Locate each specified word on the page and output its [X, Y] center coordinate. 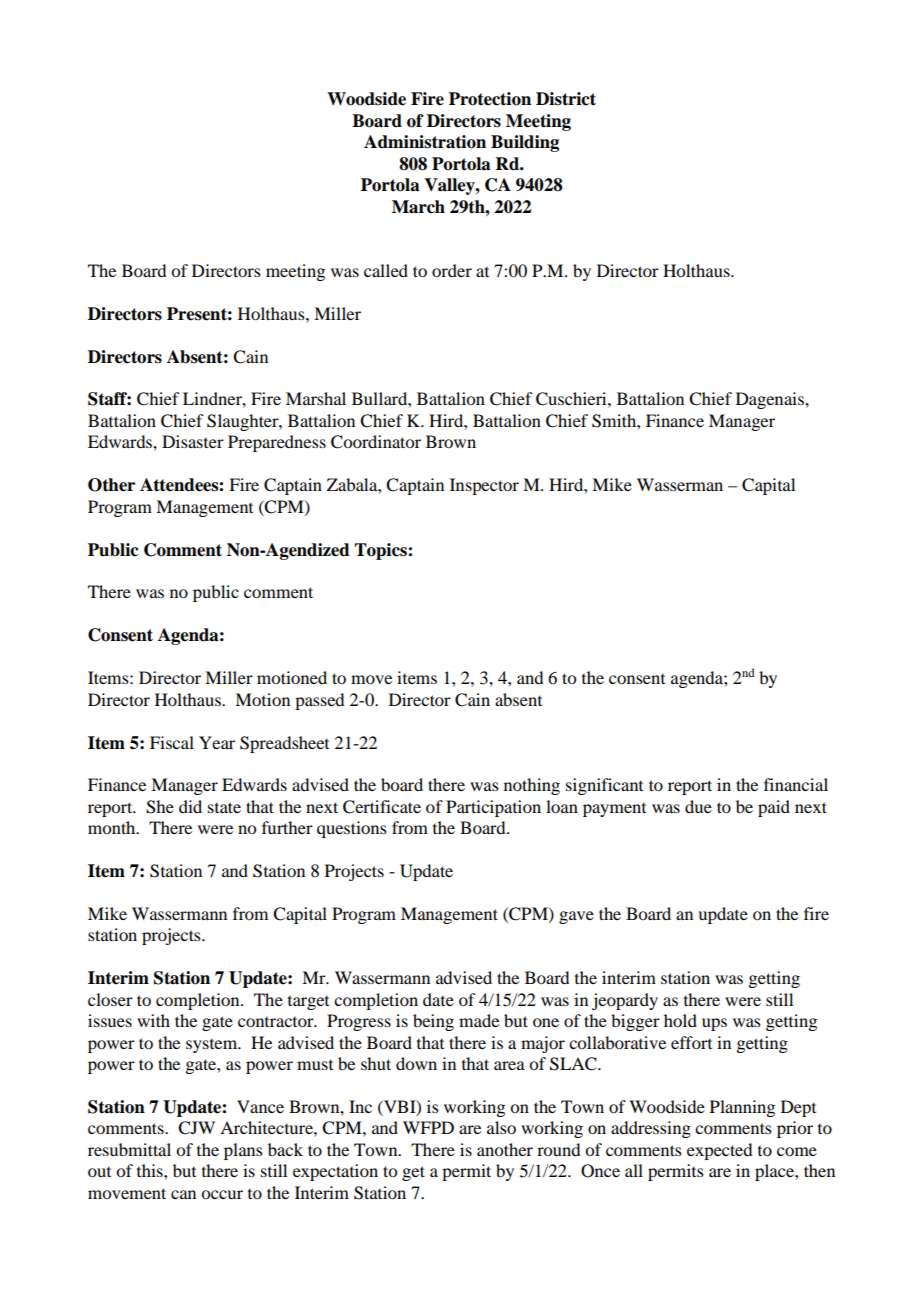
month [113, 827]
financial [796, 784]
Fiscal [172, 742]
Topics [381, 551]
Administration [425, 142]
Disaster [193, 441]
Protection [490, 99]
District [566, 99]
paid [774, 808]
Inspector [484, 486]
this [151, 1170]
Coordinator [376, 442]
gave [576, 917]
